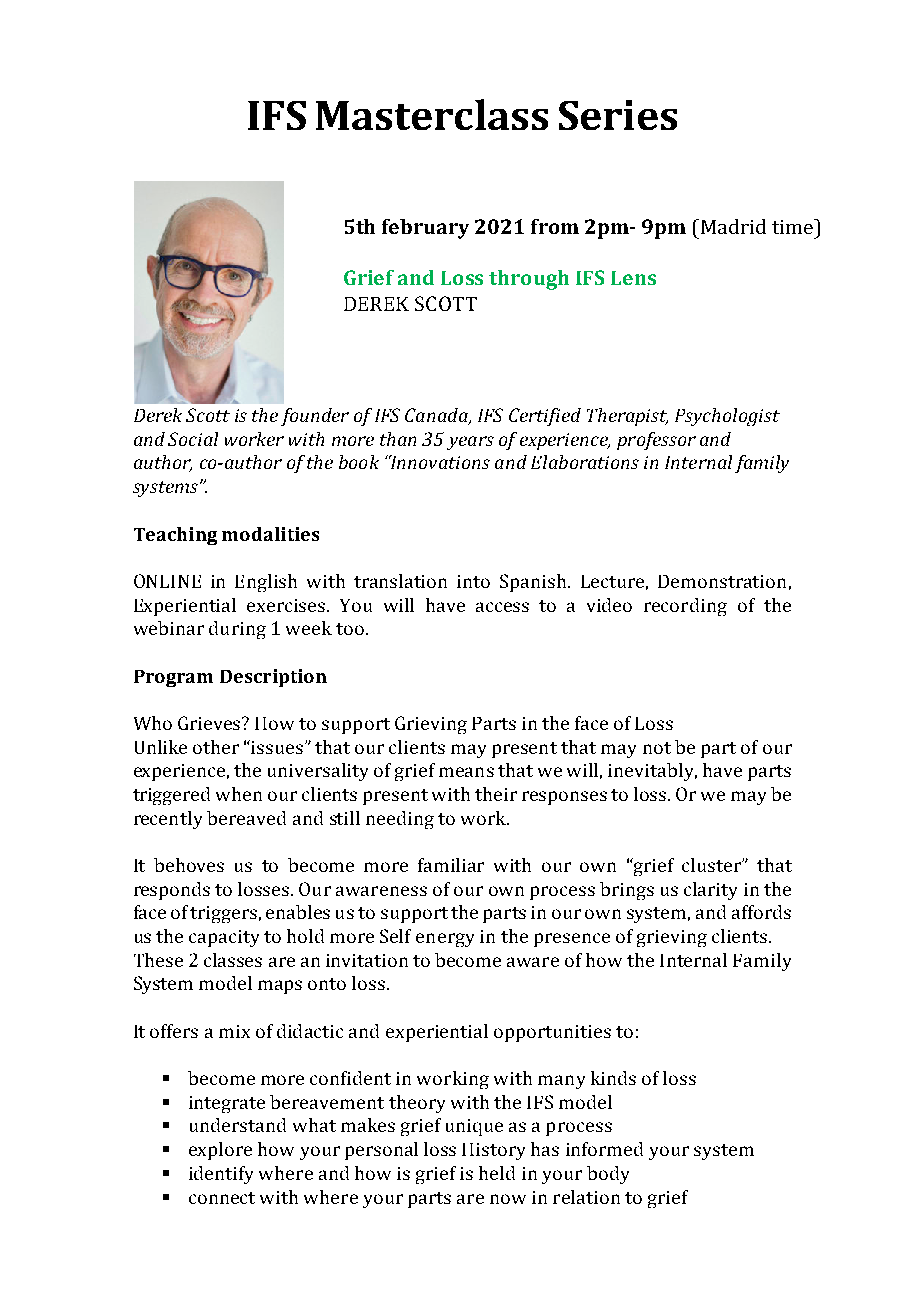  I want to click on Madrid, so click(732, 226).
